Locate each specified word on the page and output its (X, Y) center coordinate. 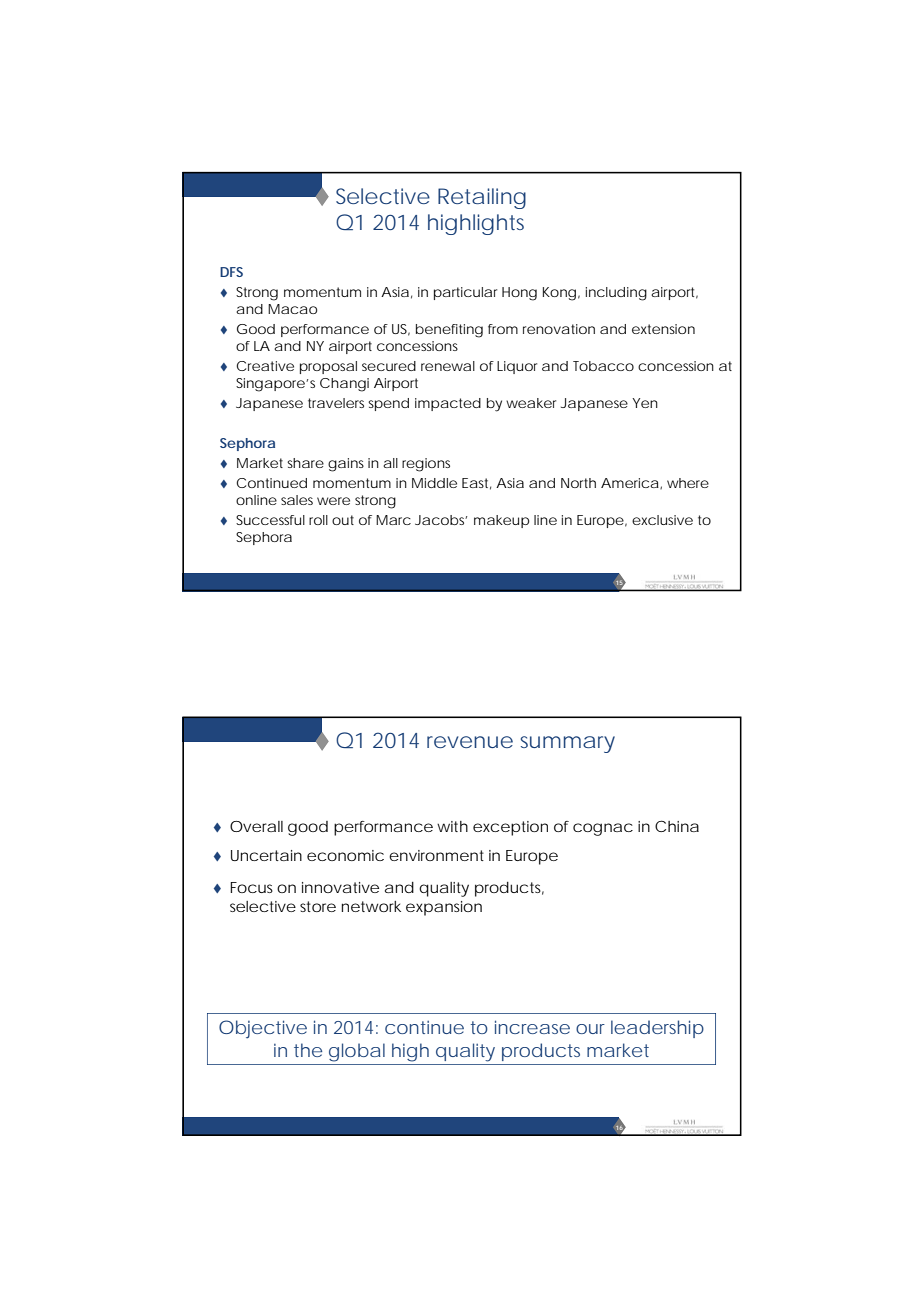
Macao (292, 309)
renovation (559, 329)
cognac (603, 829)
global (357, 1052)
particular (465, 293)
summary (568, 744)
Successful (270, 520)
